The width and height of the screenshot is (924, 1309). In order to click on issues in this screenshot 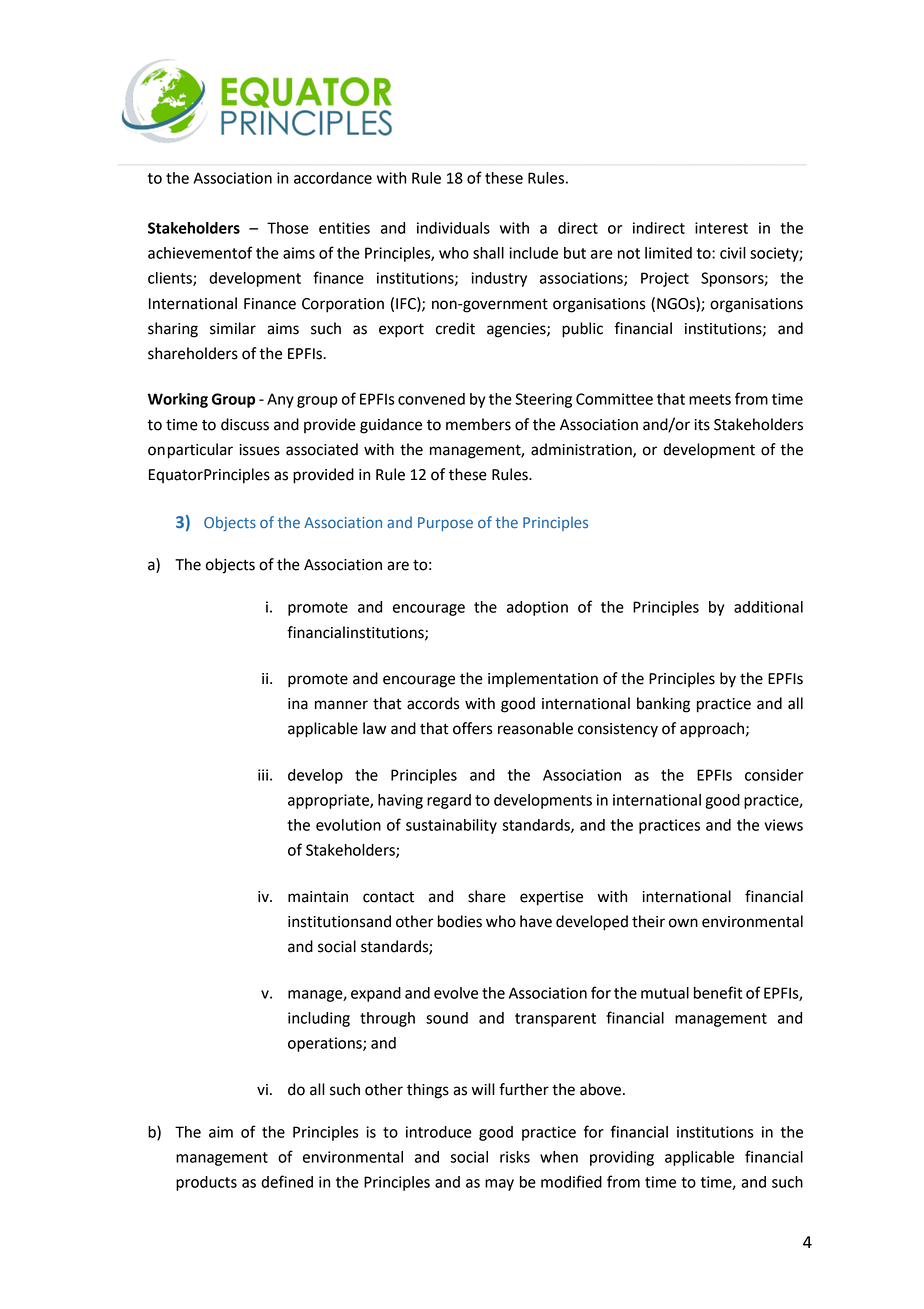, I will do `click(259, 450)`.
